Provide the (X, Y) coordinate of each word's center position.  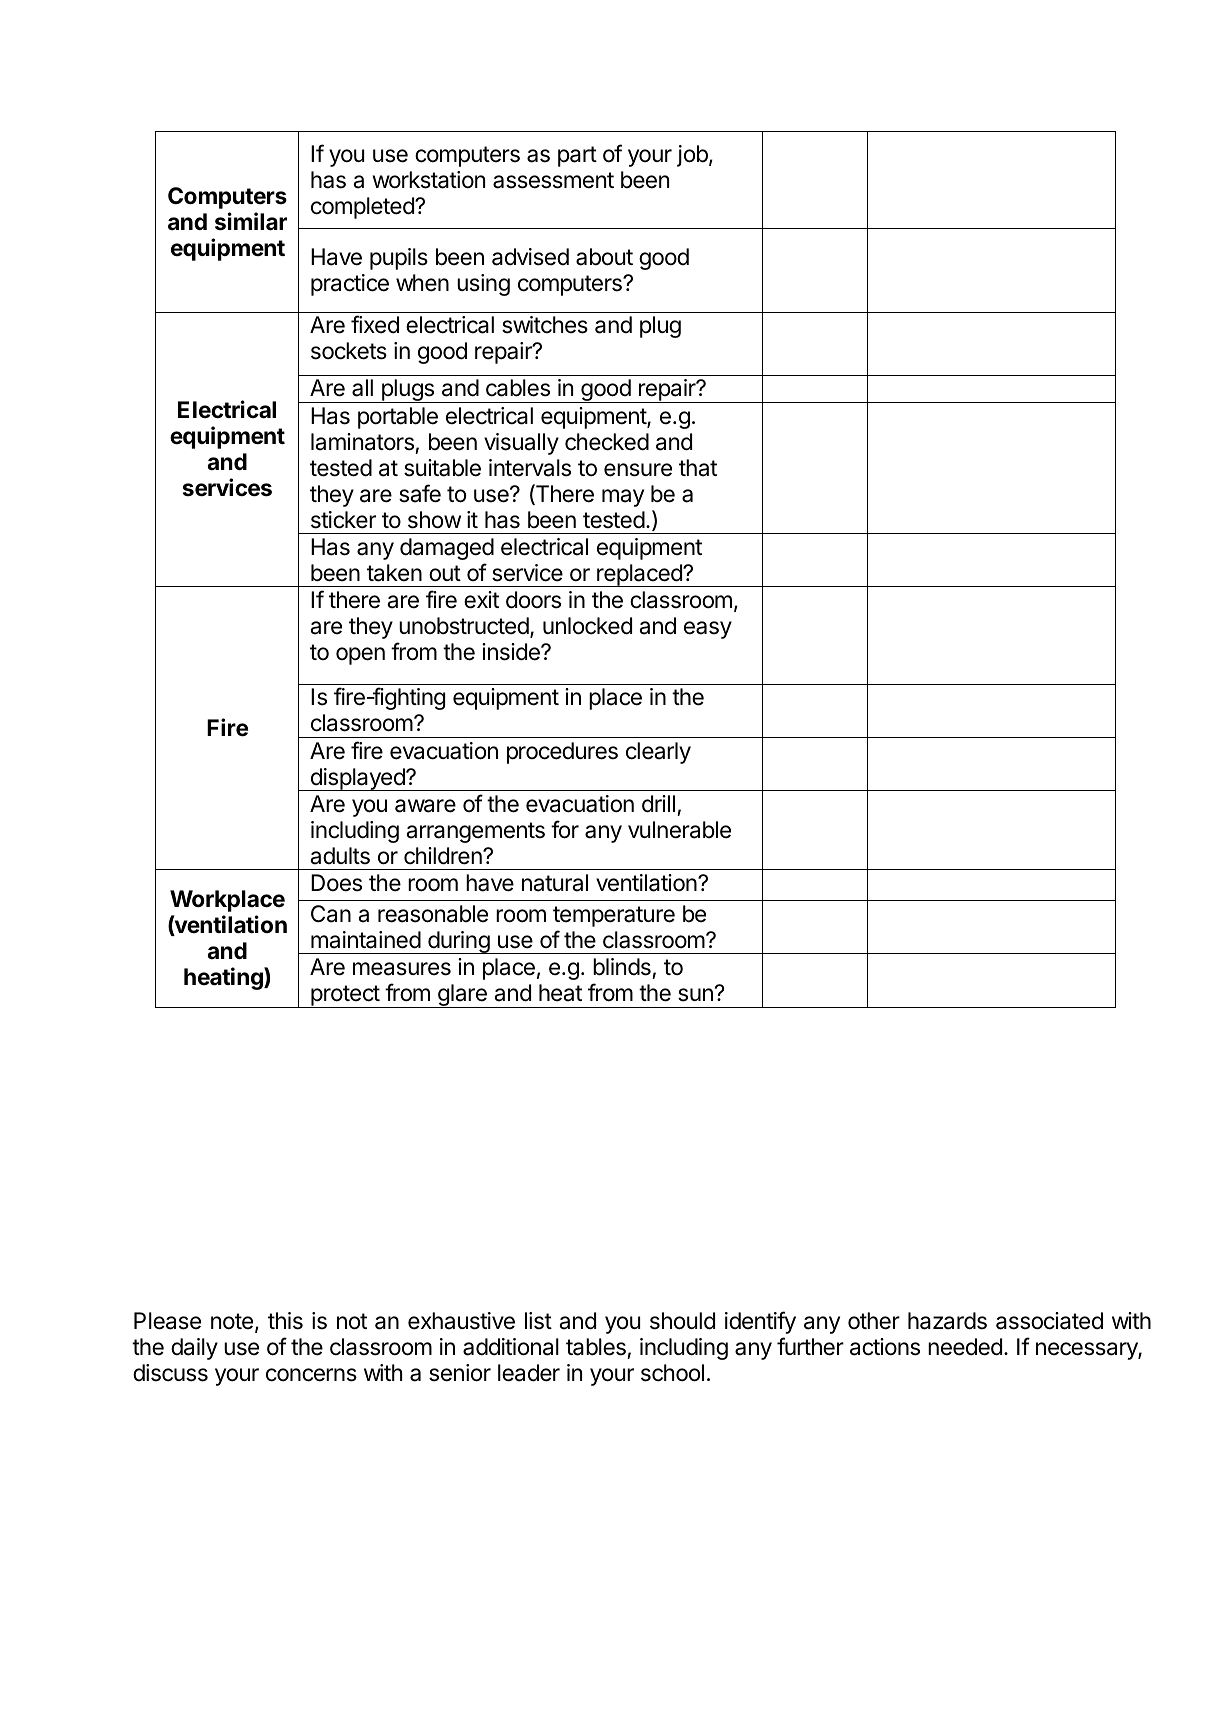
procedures (562, 753)
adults (340, 856)
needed (965, 1347)
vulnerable (679, 830)
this (285, 1321)
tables (597, 1348)
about (604, 257)
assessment (553, 180)
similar (251, 221)
